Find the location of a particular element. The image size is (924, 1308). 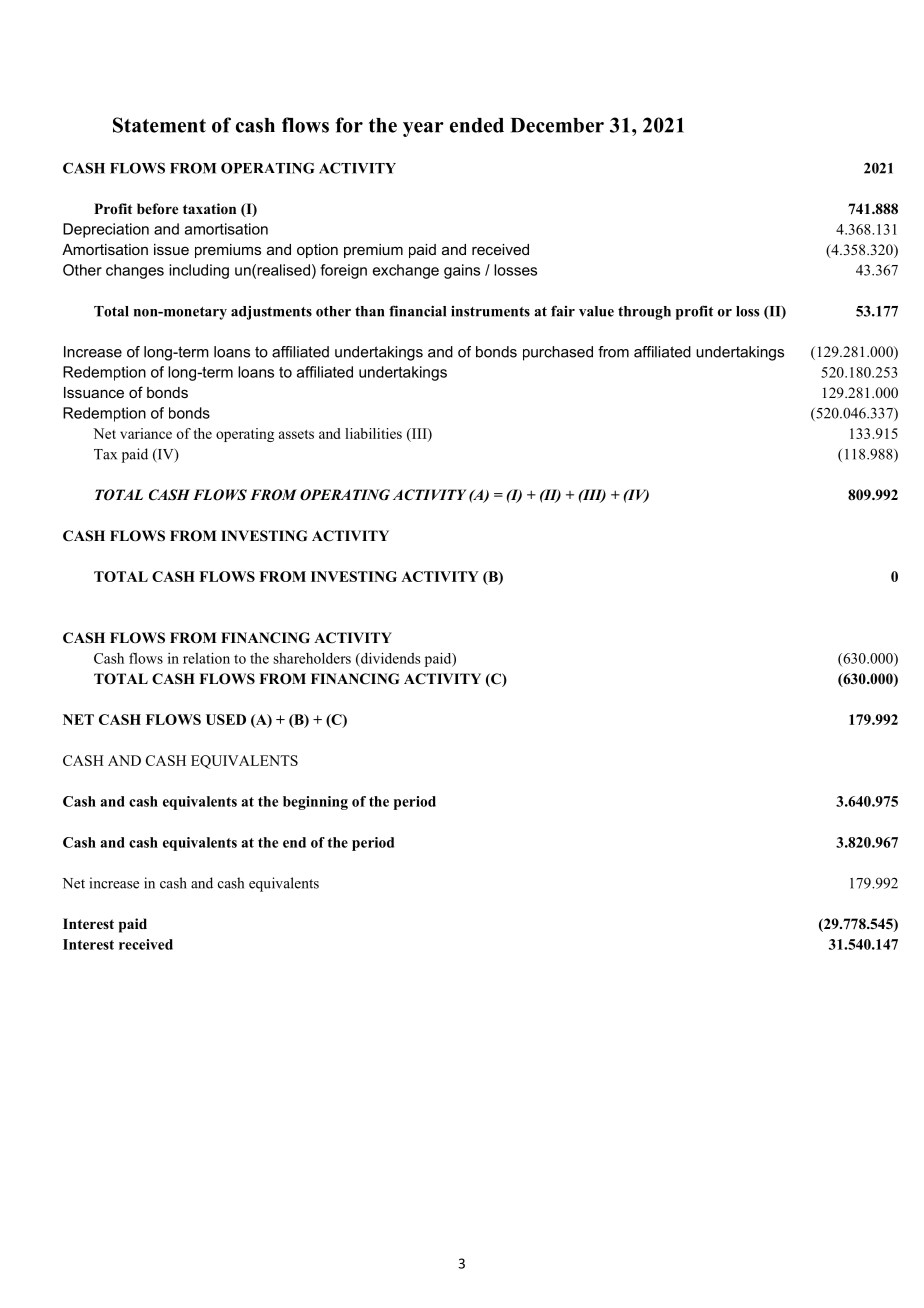

December is located at coordinates (557, 125).
